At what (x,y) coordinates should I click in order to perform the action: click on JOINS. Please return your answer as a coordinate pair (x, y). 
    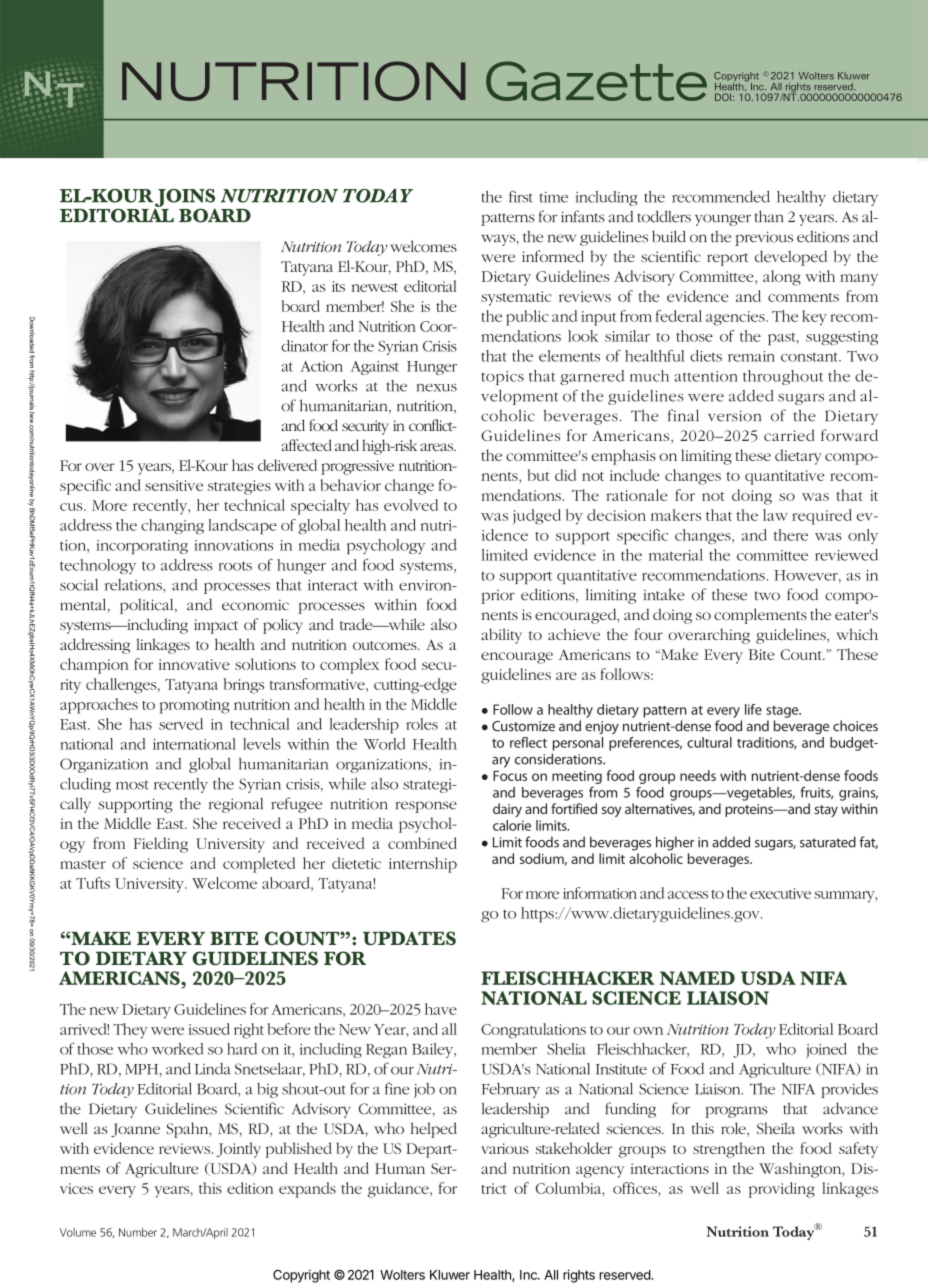
    Looking at the image, I should click on (185, 199).
